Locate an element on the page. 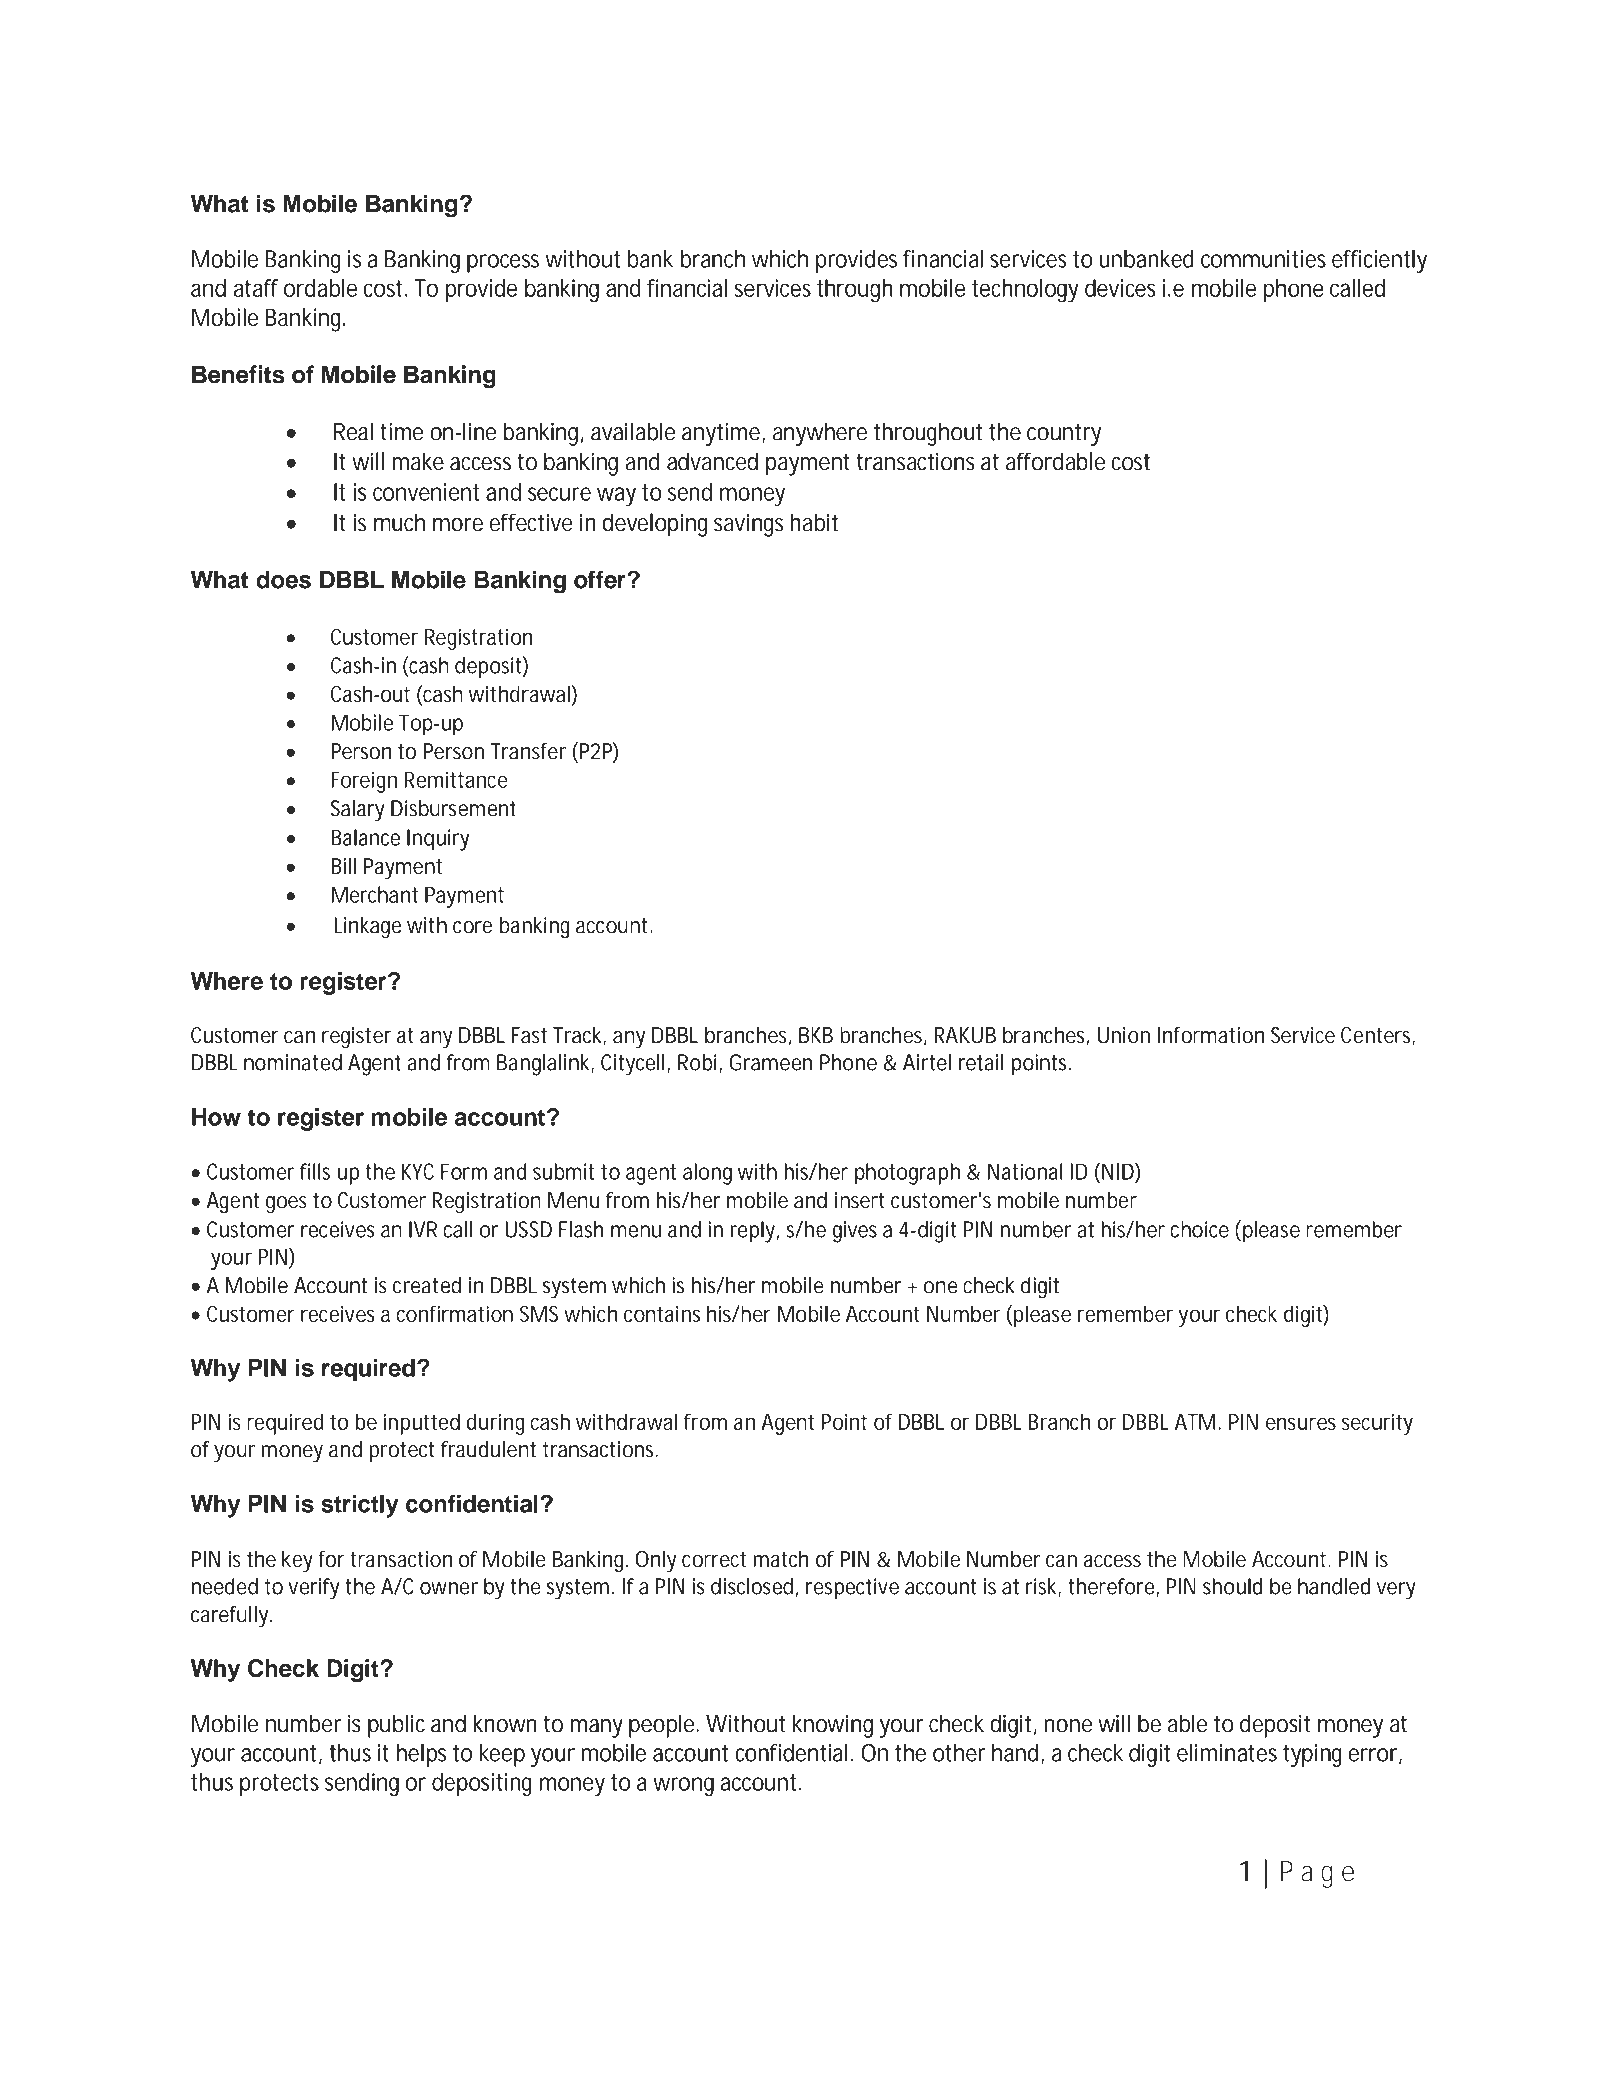 The height and width of the document is (2096, 1619). communities is located at coordinates (1263, 259).
